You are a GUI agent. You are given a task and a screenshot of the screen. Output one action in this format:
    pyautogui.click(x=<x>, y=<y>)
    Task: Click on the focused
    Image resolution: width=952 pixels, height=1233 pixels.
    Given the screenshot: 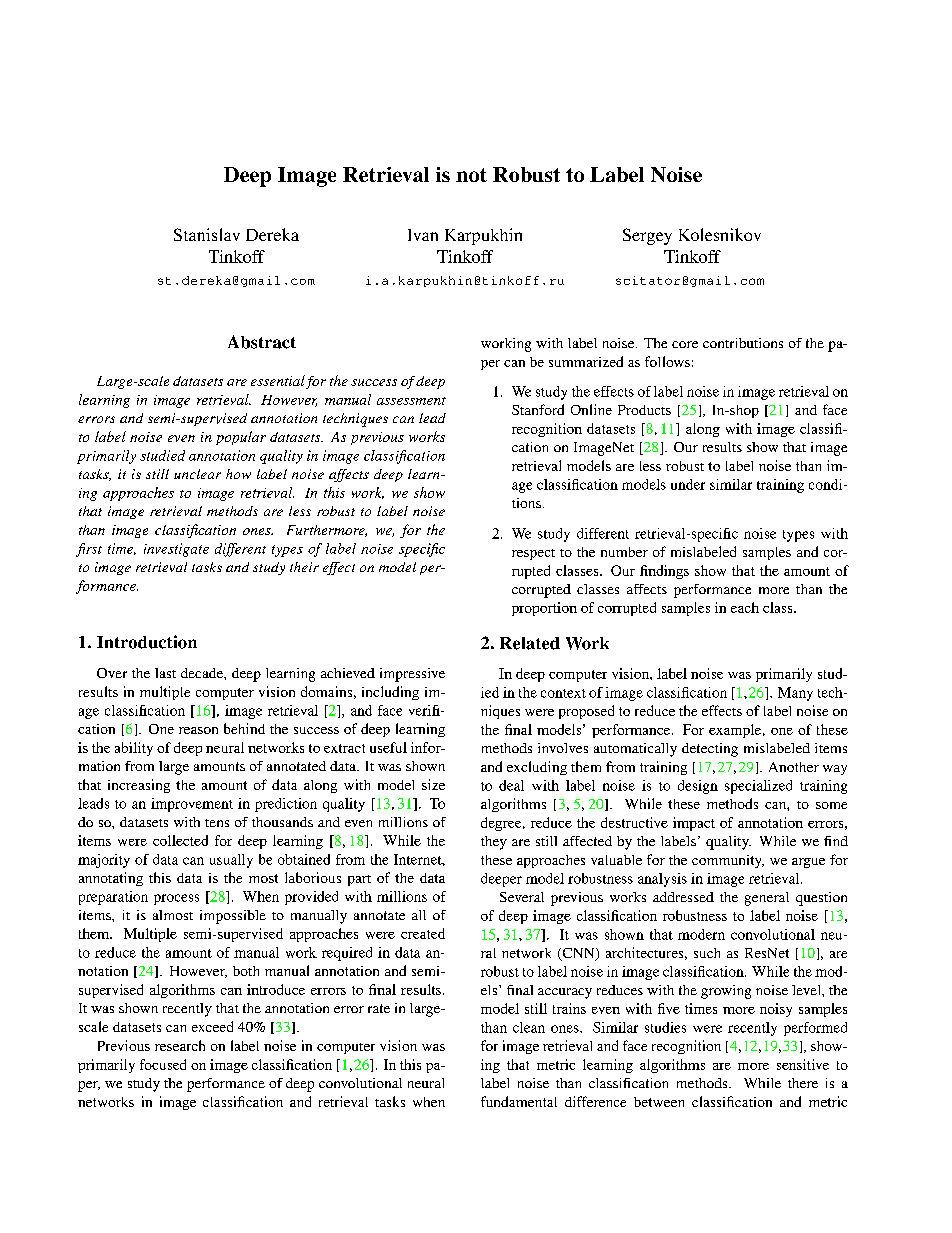 What is the action you would take?
    pyautogui.click(x=163, y=1064)
